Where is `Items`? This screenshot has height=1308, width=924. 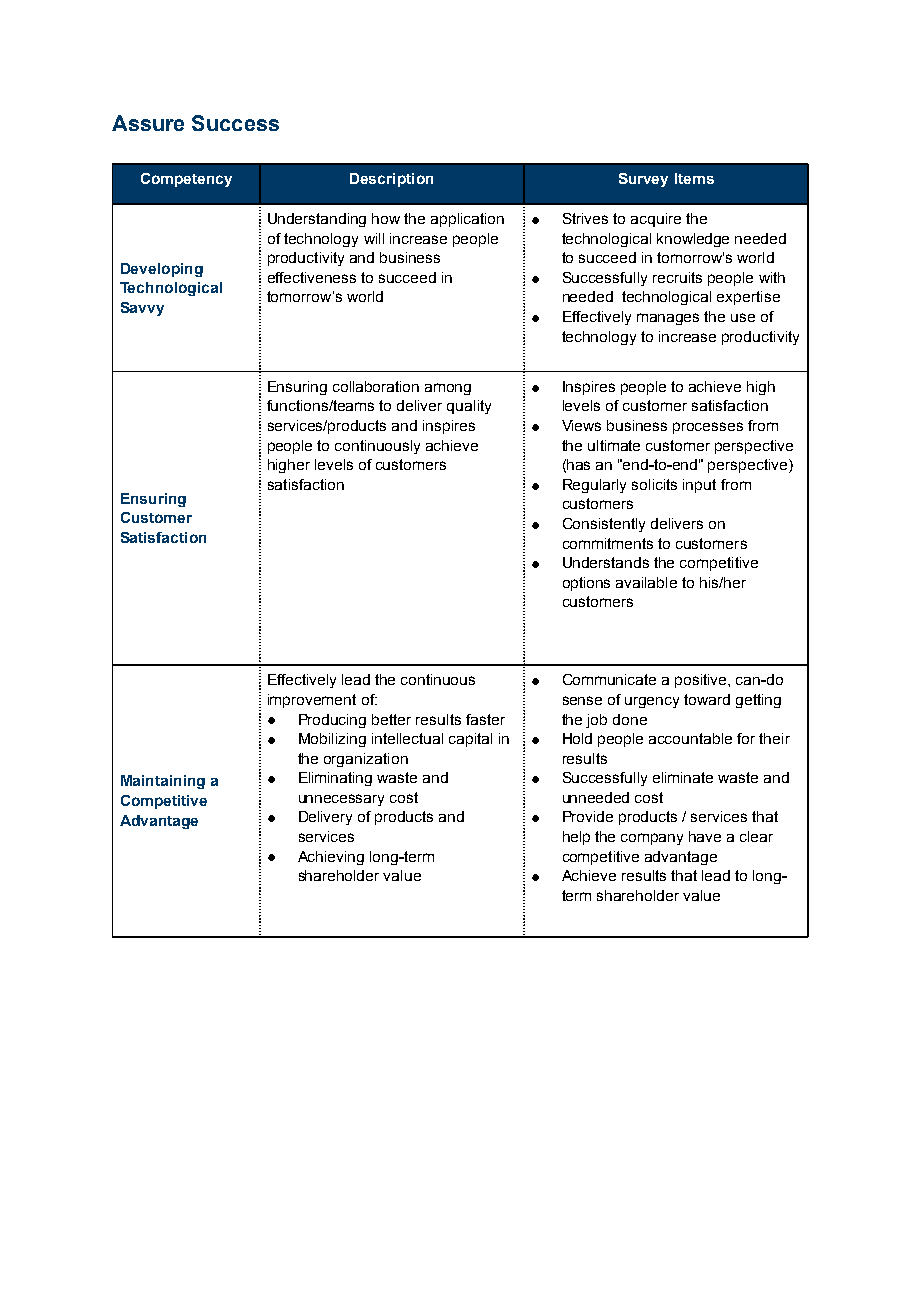 Items is located at coordinates (694, 178).
